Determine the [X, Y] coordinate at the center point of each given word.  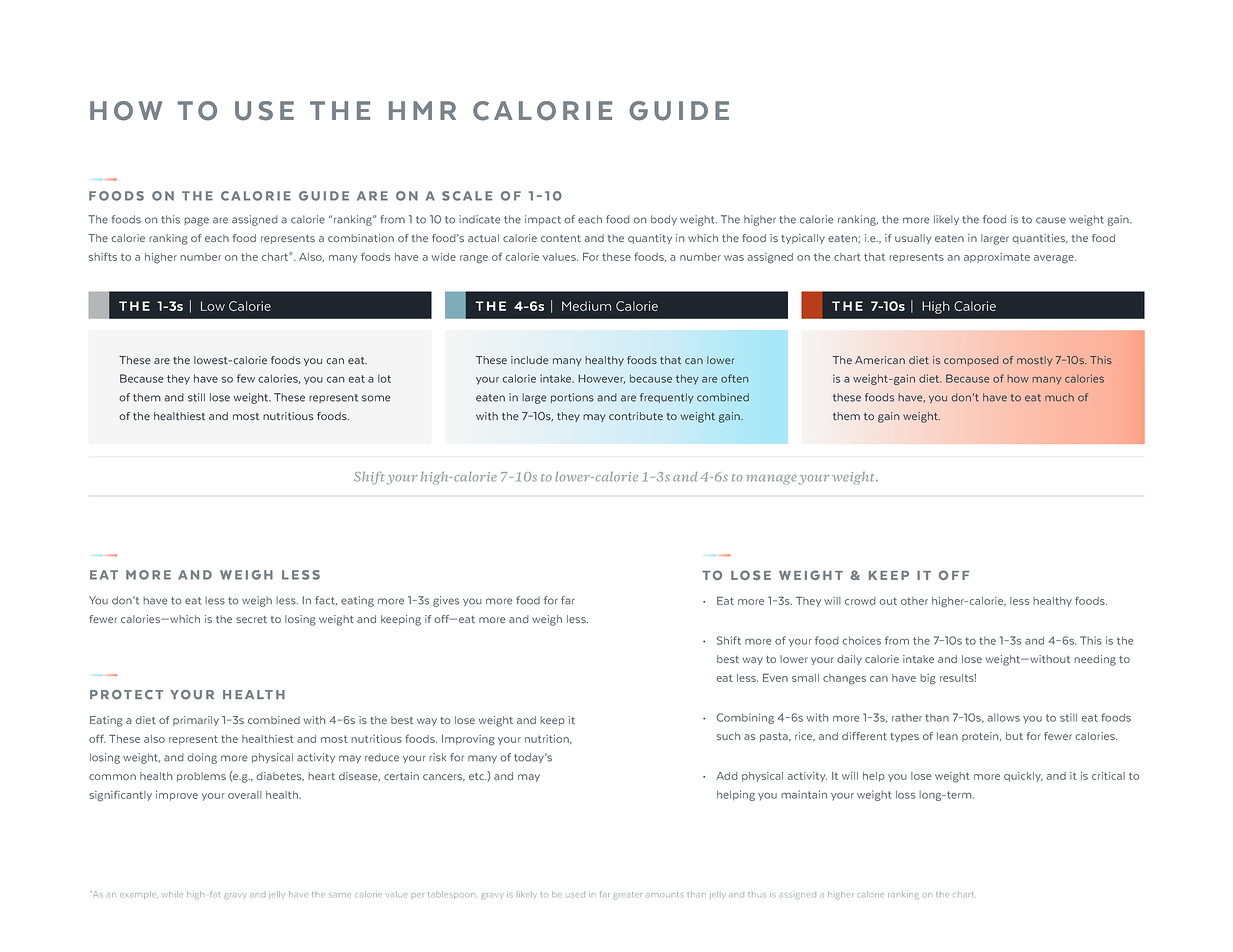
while [173, 894]
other [914, 601]
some [376, 398]
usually [913, 239]
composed [971, 361]
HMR [422, 110]
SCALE [467, 196]
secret [251, 619]
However [601, 379]
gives [446, 601]
